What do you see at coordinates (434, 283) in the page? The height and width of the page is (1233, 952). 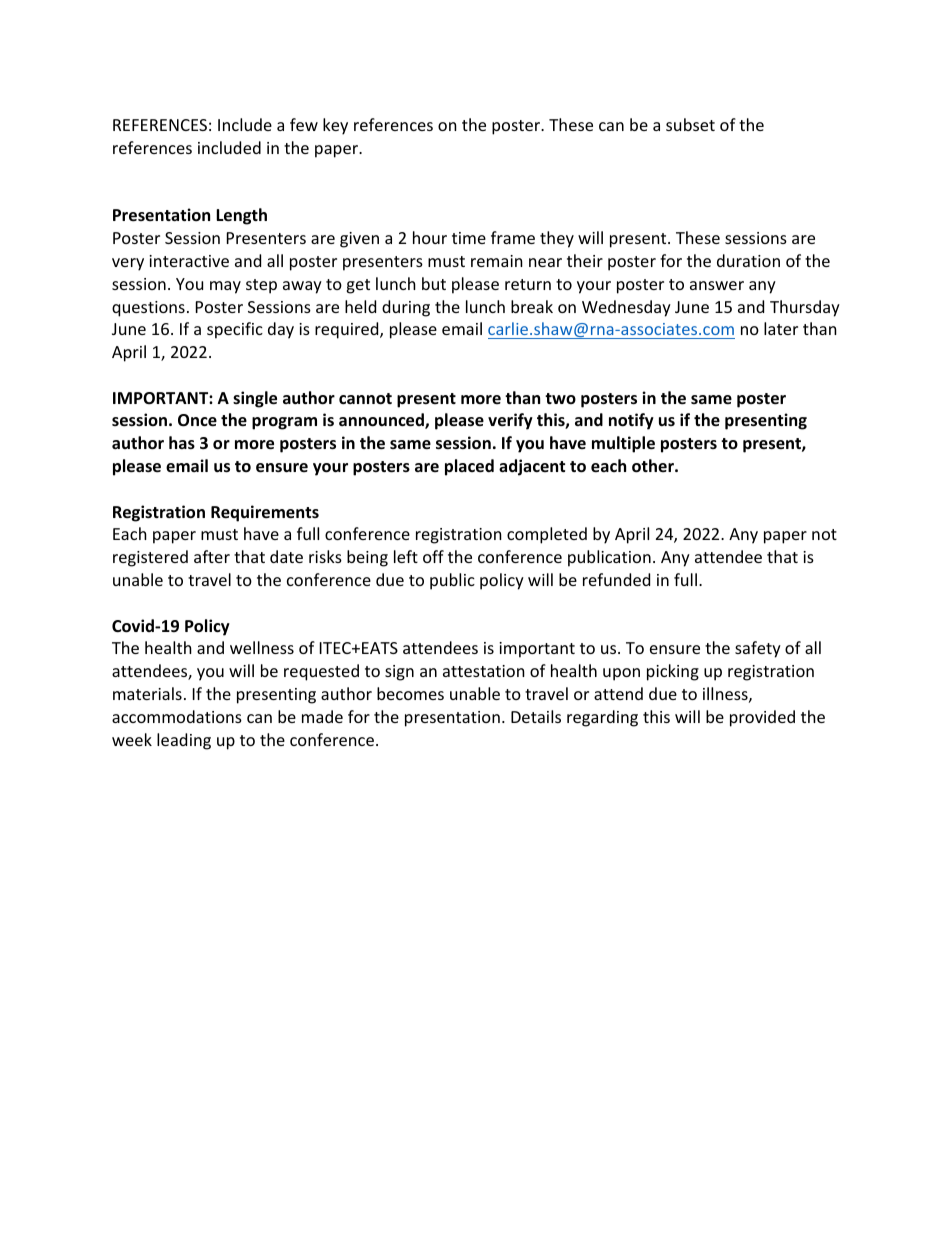 I see `but` at bounding box center [434, 283].
